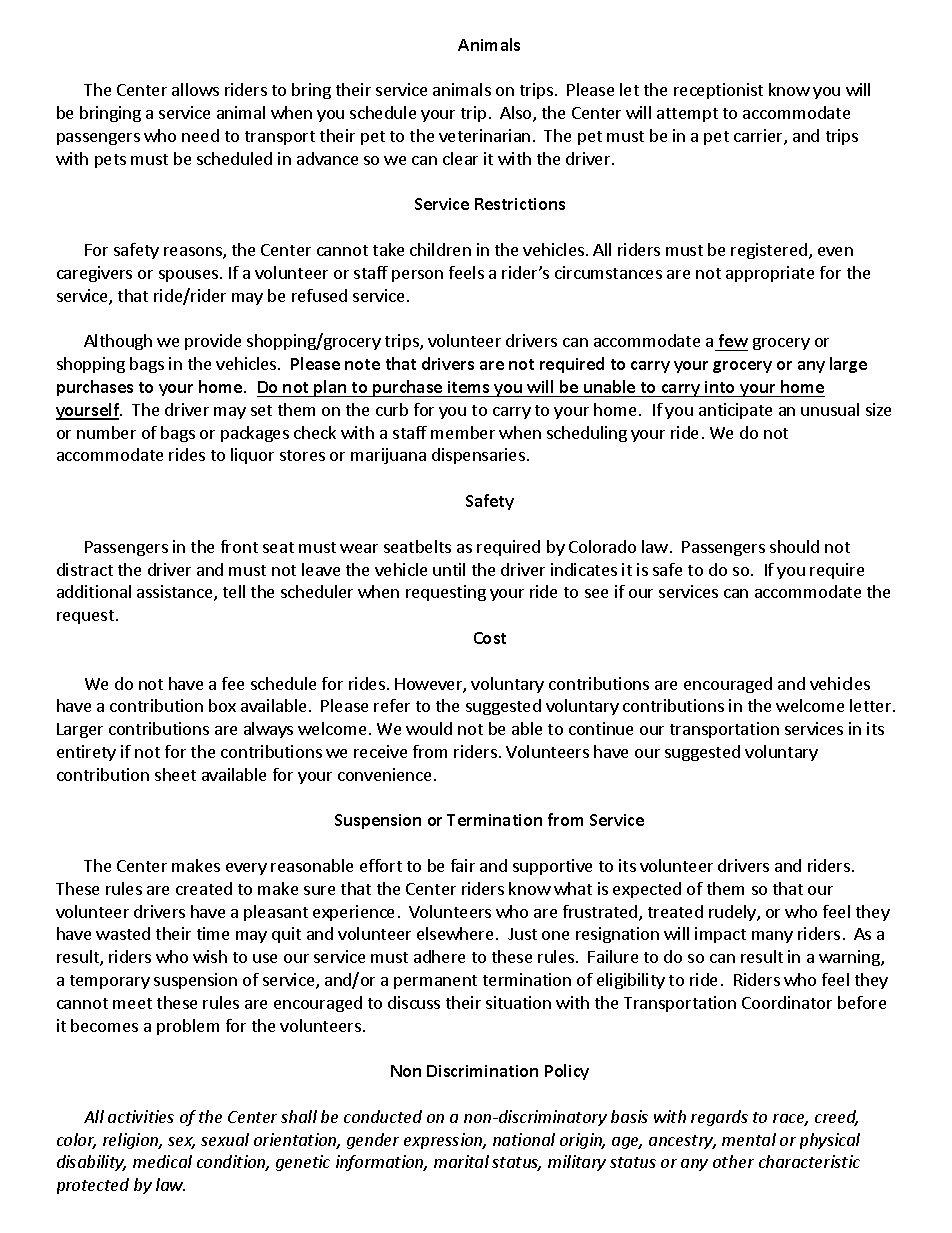 This screenshot has width=952, height=1233. Describe the element at coordinates (718, 91) in the screenshot. I see `receptionist` at that location.
